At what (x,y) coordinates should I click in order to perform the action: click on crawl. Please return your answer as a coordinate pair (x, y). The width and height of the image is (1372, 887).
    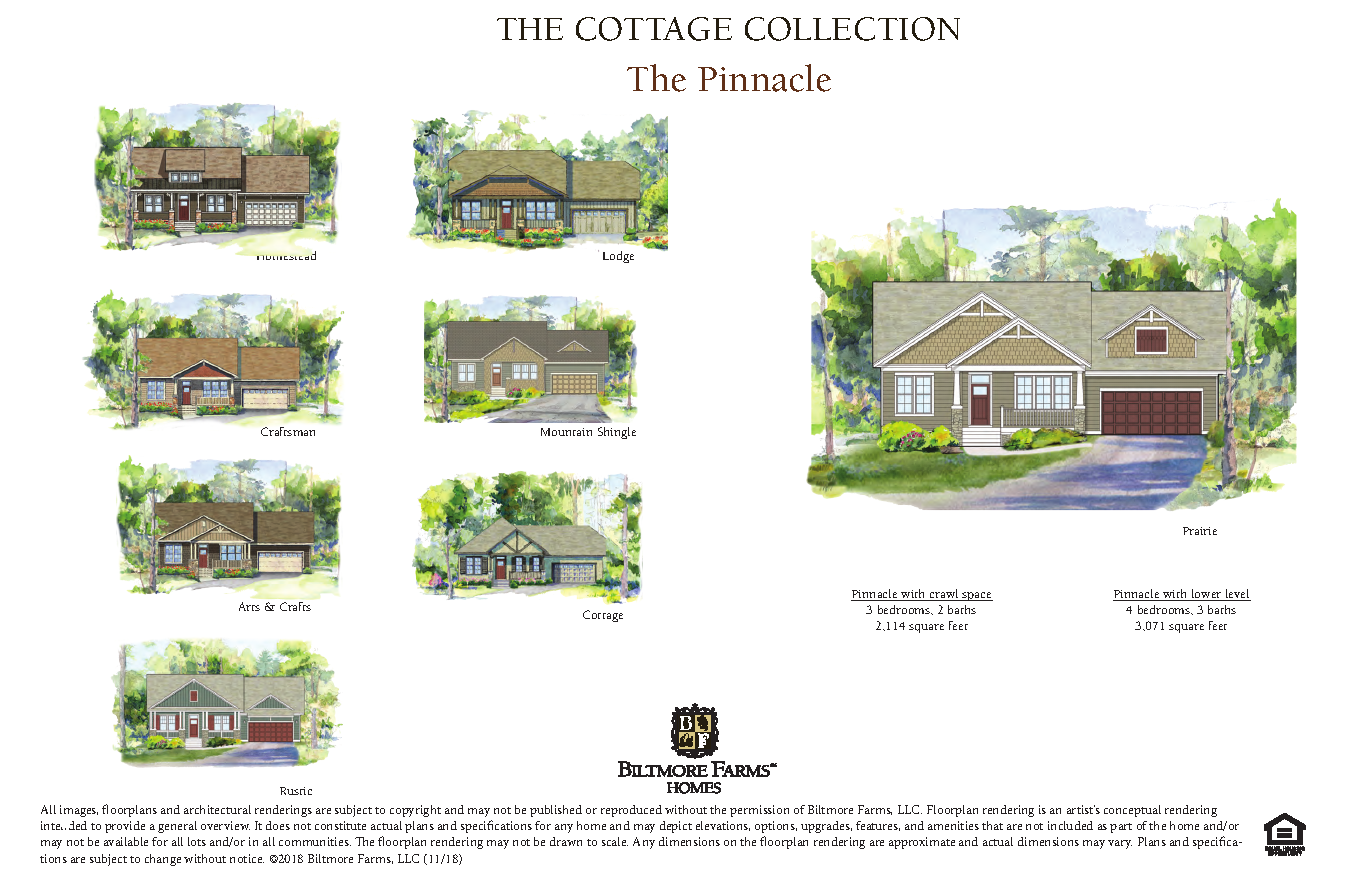
    Looking at the image, I should click on (944, 595).
